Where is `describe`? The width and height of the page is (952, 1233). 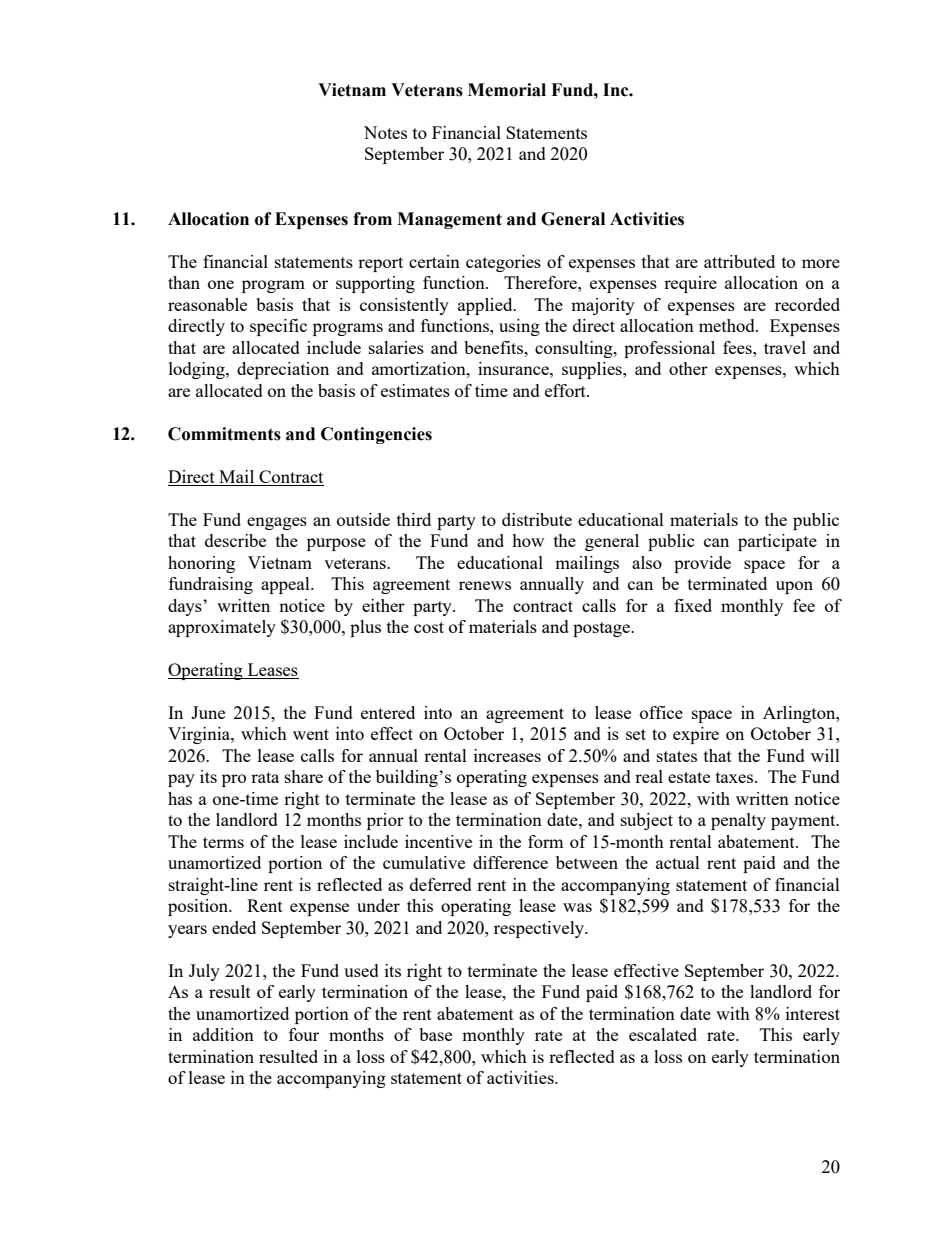
describe is located at coordinates (235, 540).
